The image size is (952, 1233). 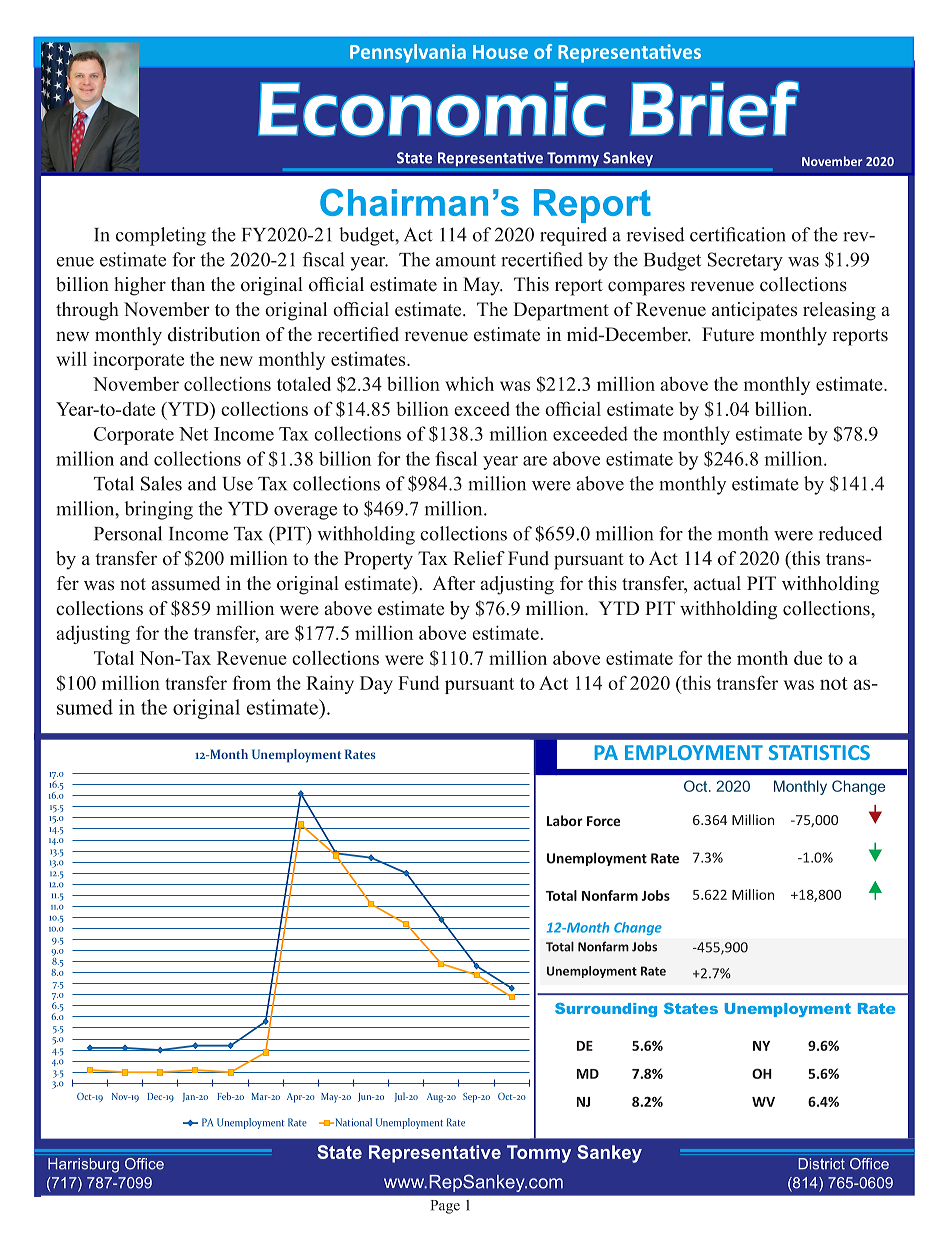 I want to click on STATISTICS, so click(x=819, y=752).
